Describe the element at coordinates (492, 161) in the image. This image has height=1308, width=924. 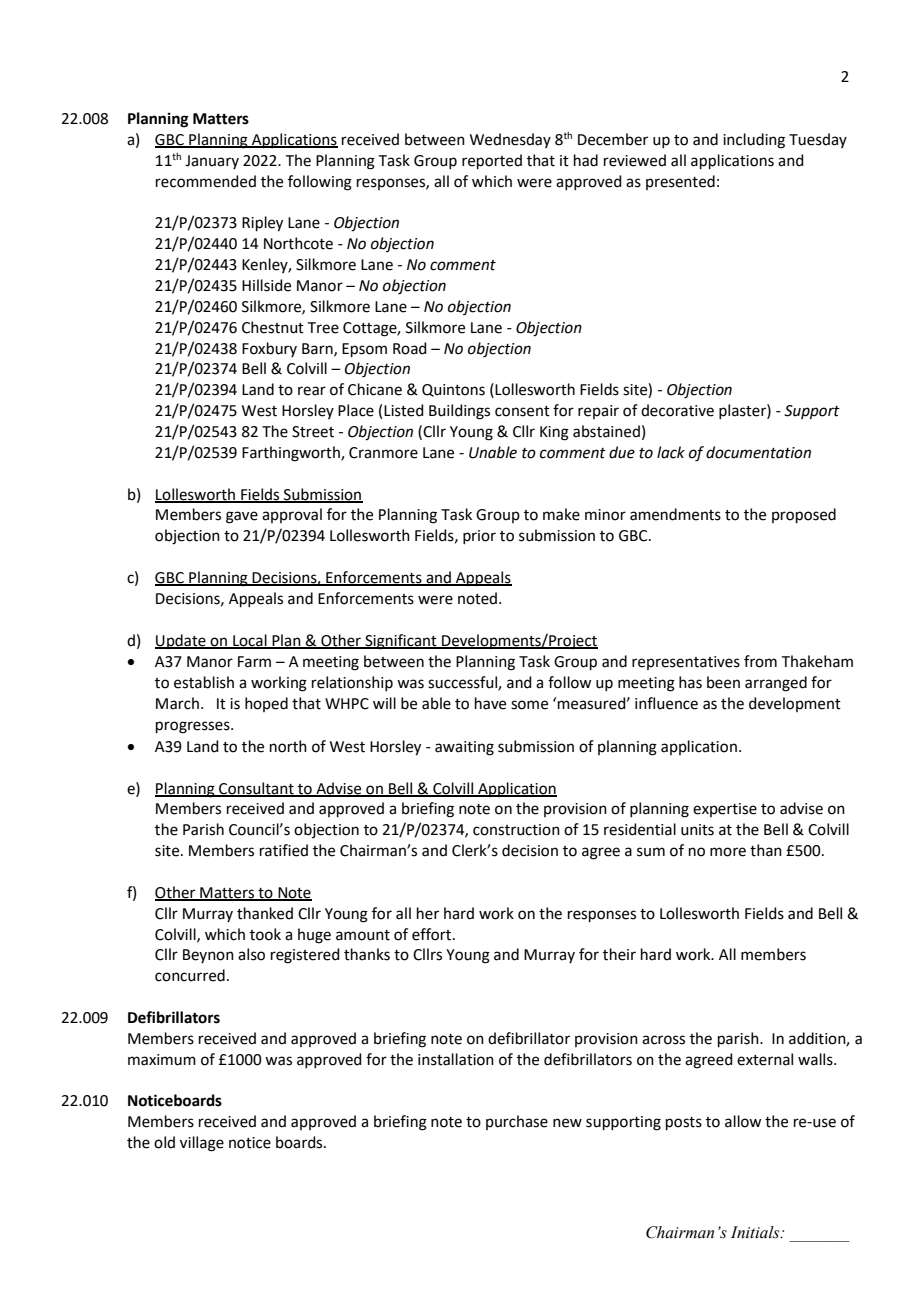
I see `reported` at that location.
